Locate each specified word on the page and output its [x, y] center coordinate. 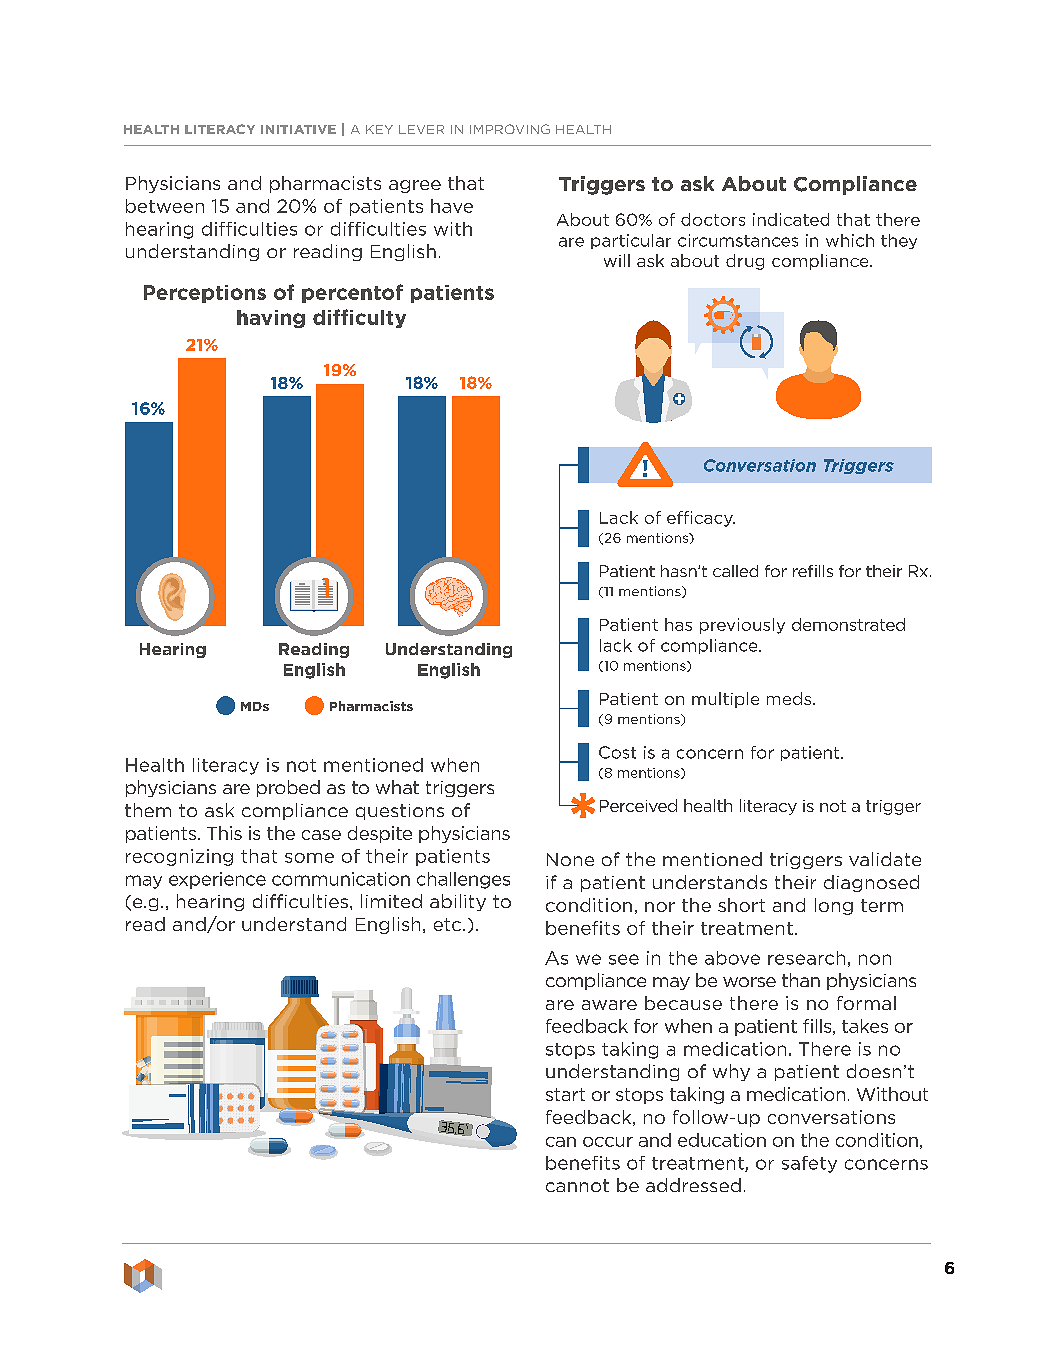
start [565, 1094]
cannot [577, 1185]
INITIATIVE [298, 129]
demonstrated [848, 624]
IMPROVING [510, 129]
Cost [617, 752]
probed [288, 788]
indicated [791, 219]
